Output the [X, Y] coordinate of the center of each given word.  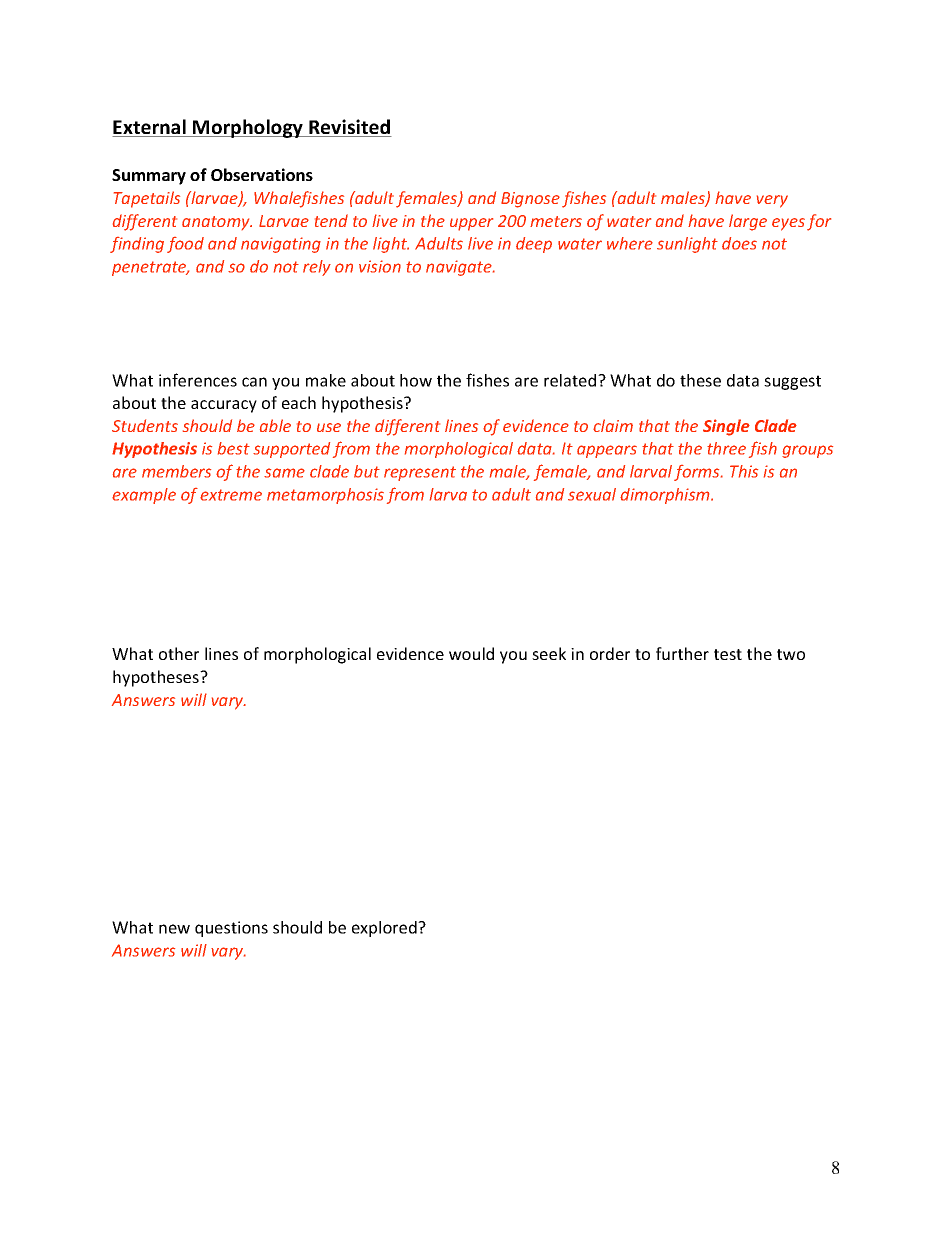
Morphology [248, 128]
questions [231, 929]
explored [385, 929]
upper [471, 224]
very [772, 201]
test [728, 654]
